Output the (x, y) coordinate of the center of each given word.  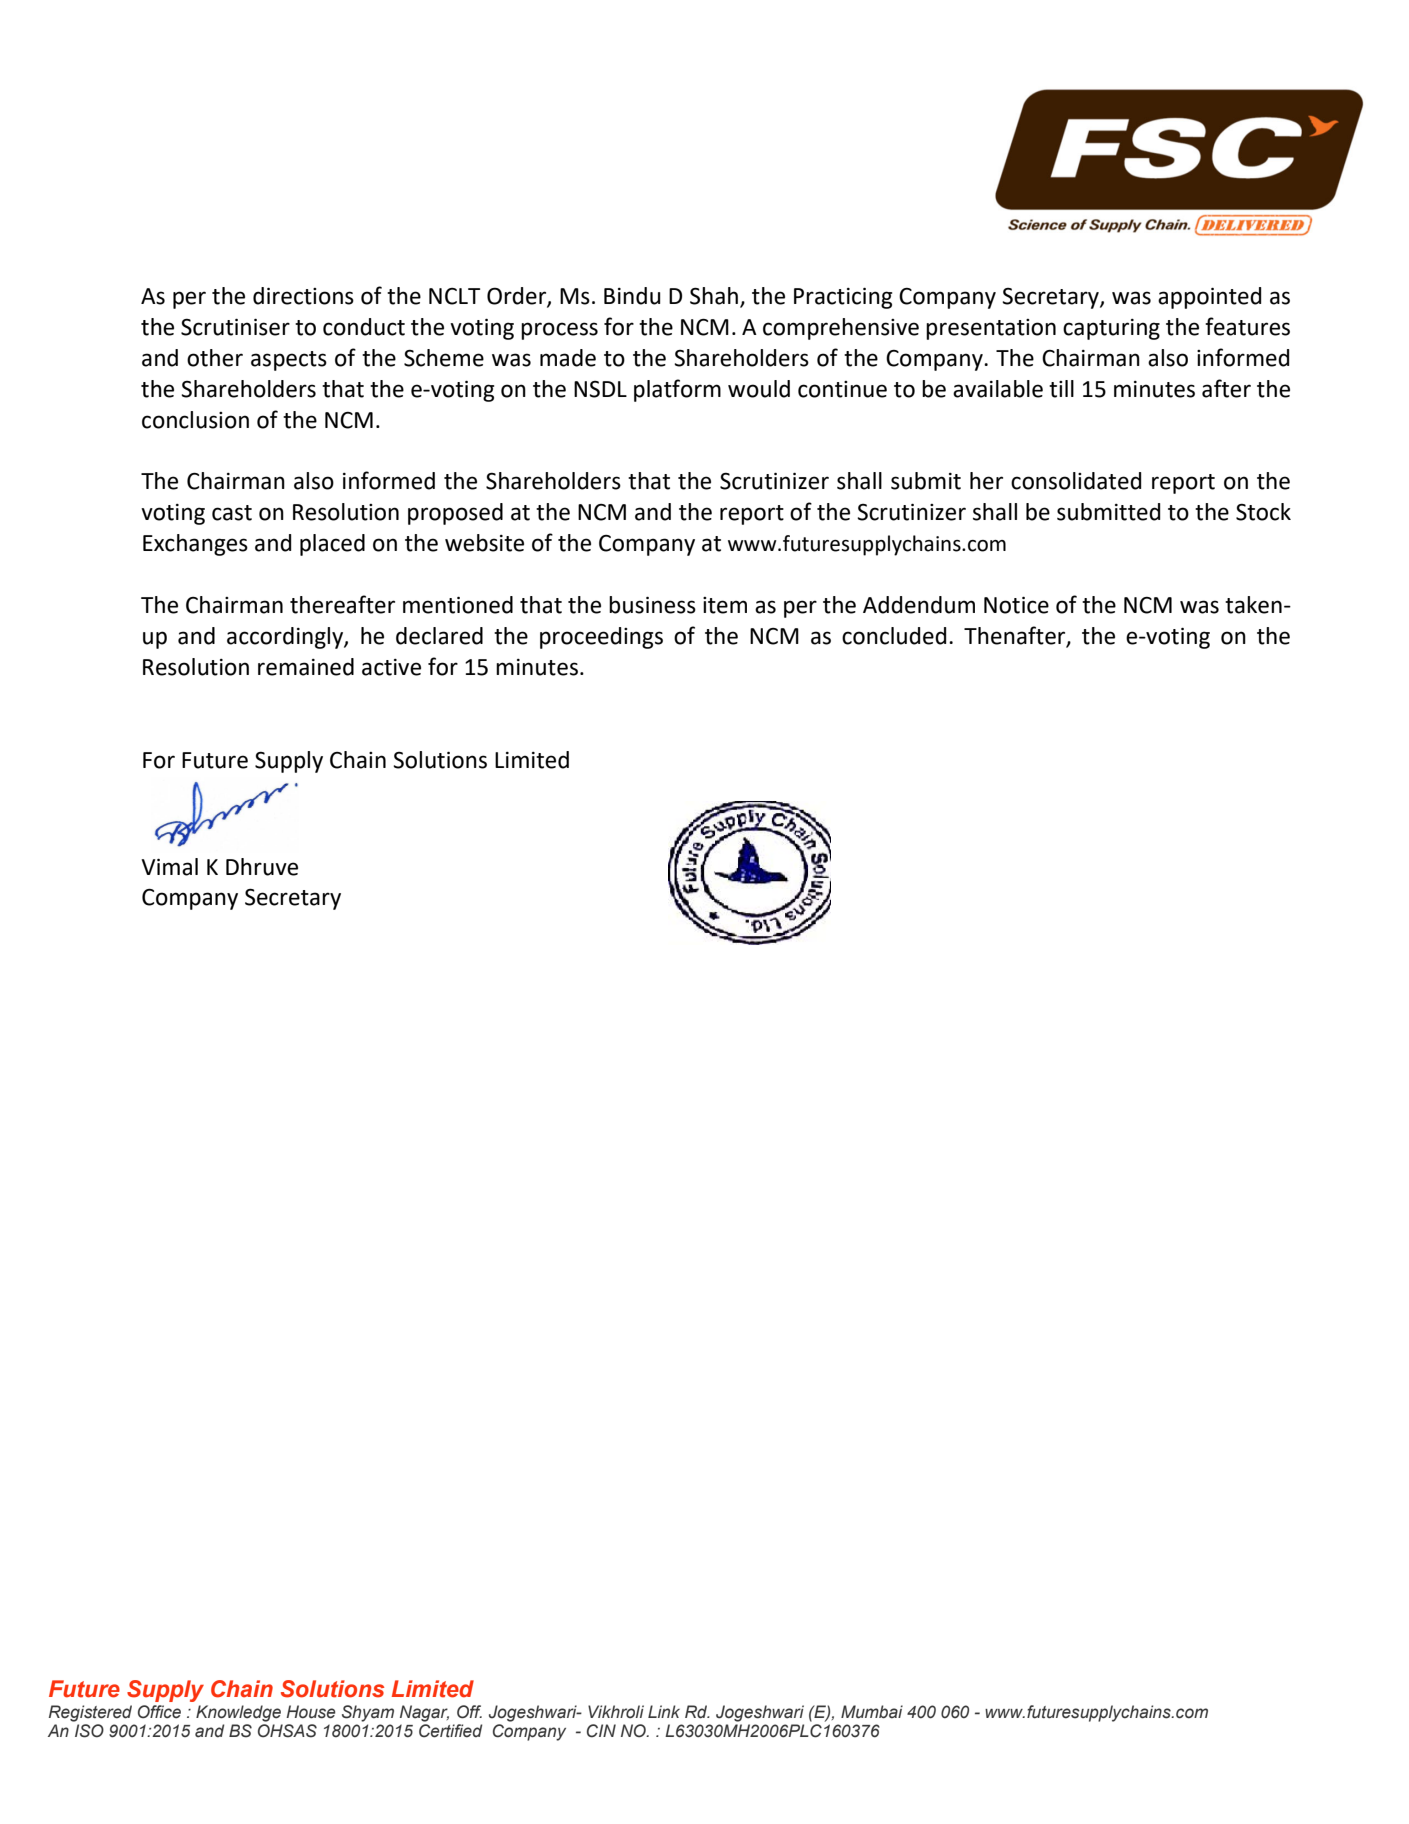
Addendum (919, 605)
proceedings (601, 638)
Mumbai (872, 1712)
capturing (1111, 329)
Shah (714, 296)
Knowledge (238, 1713)
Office (159, 1712)
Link (664, 1711)
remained (306, 667)
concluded (894, 636)
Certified (450, 1731)
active (391, 667)
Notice (1016, 605)
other (215, 358)
